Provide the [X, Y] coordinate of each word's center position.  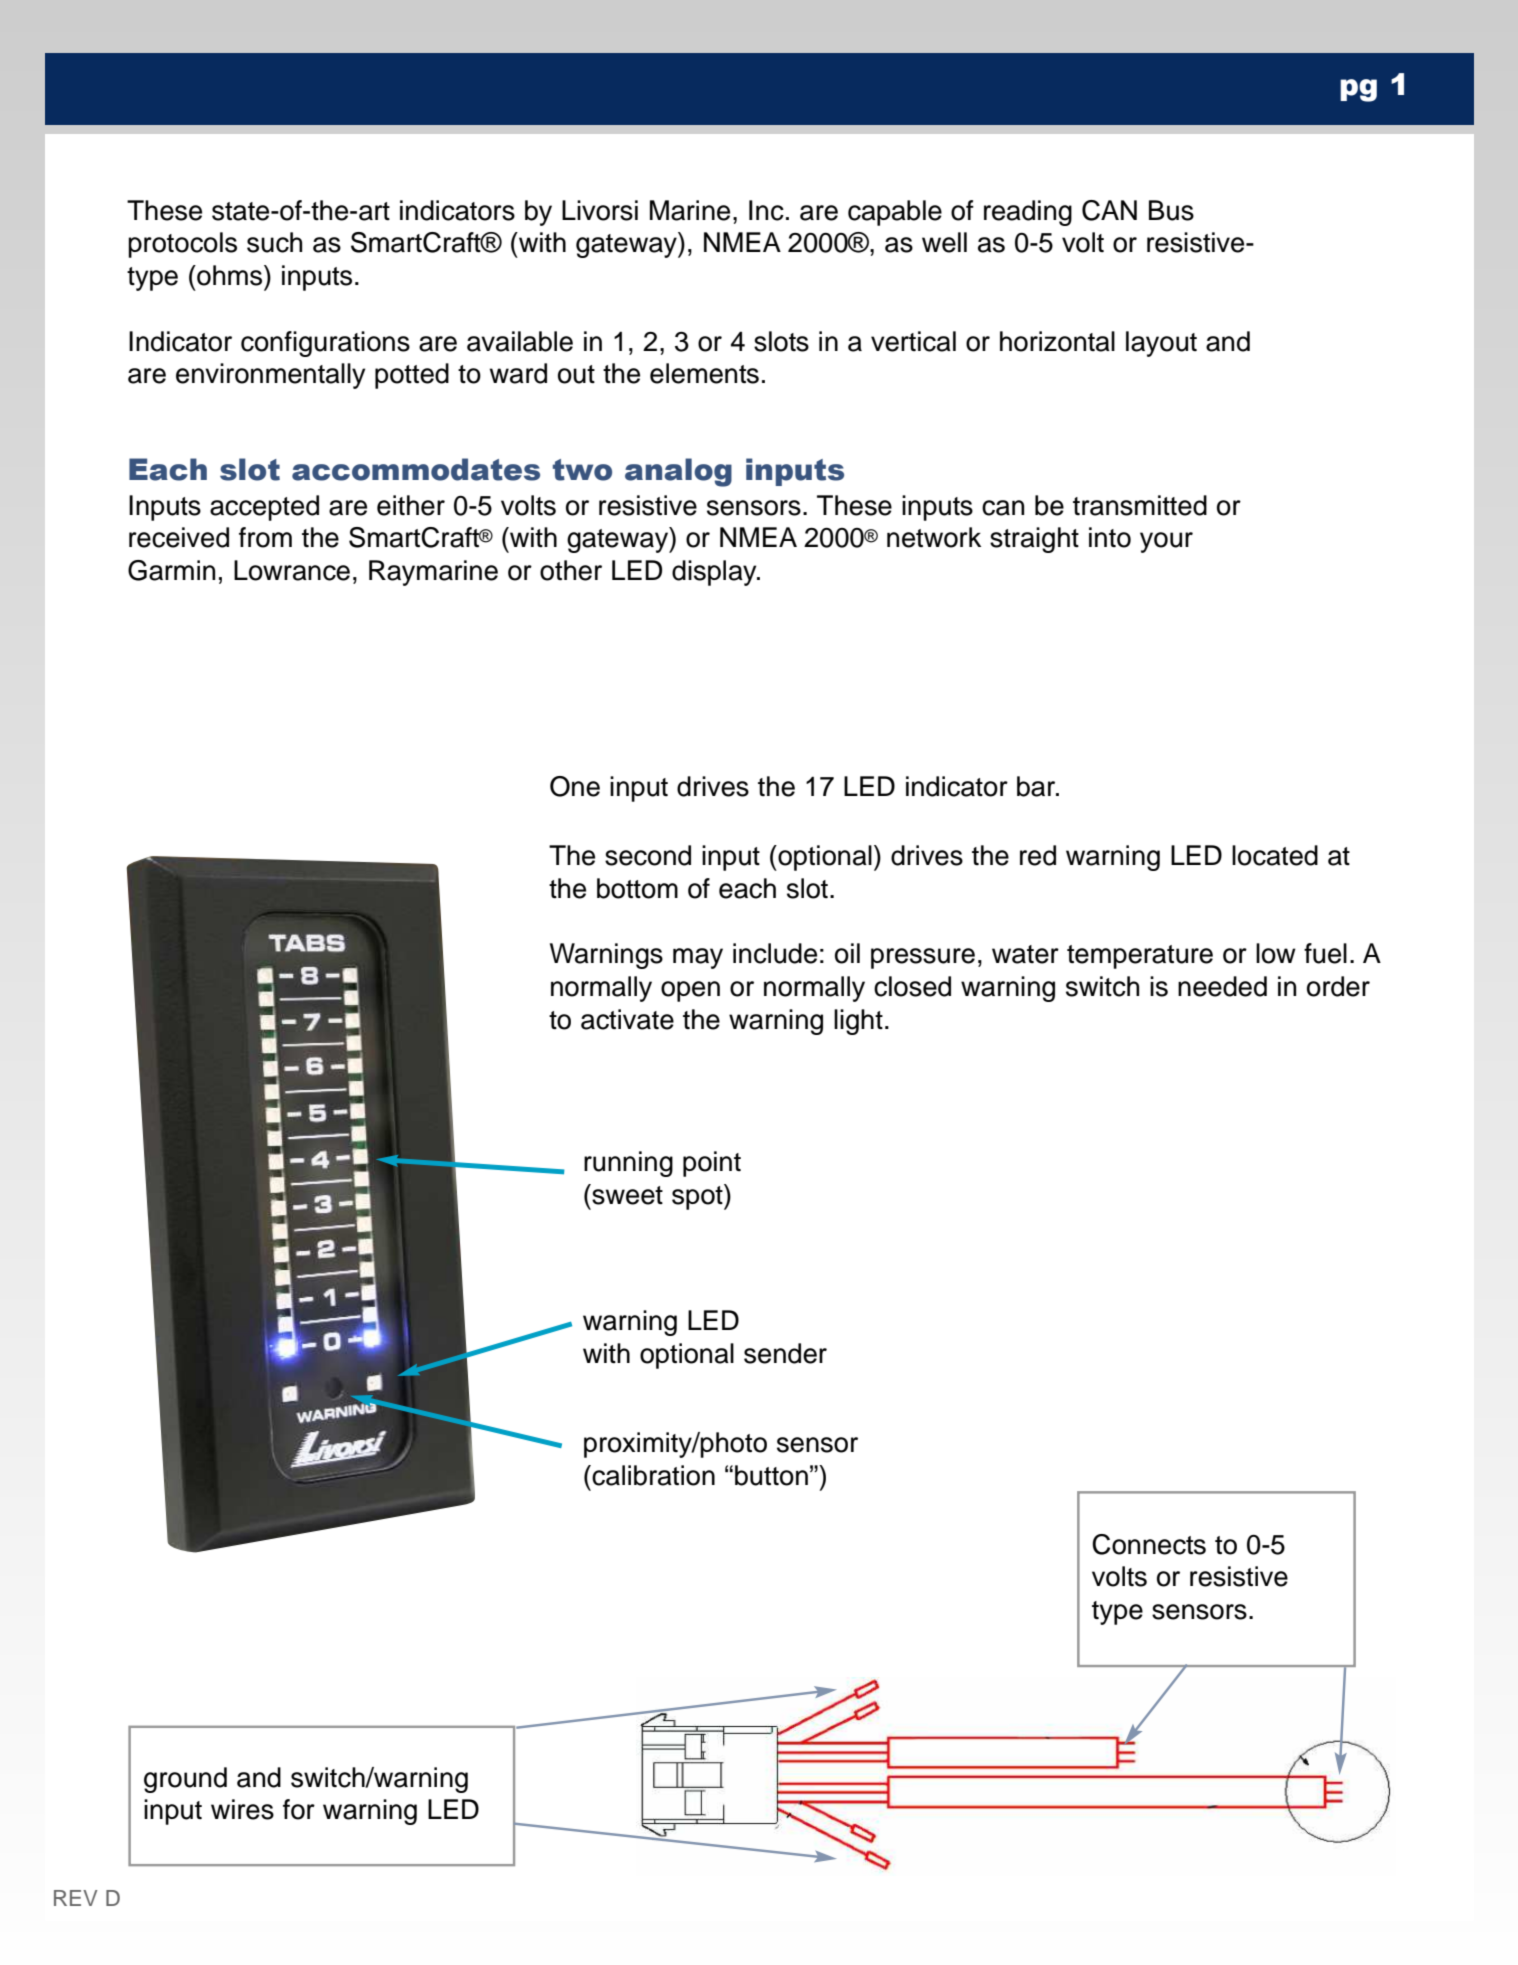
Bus [1171, 210]
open [690, 991]
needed [1222, 986]
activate [627, 1019]
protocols [182, 245]
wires [242, 1809]
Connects [1149, 1544]
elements [704, 373]
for [299, 1809]
